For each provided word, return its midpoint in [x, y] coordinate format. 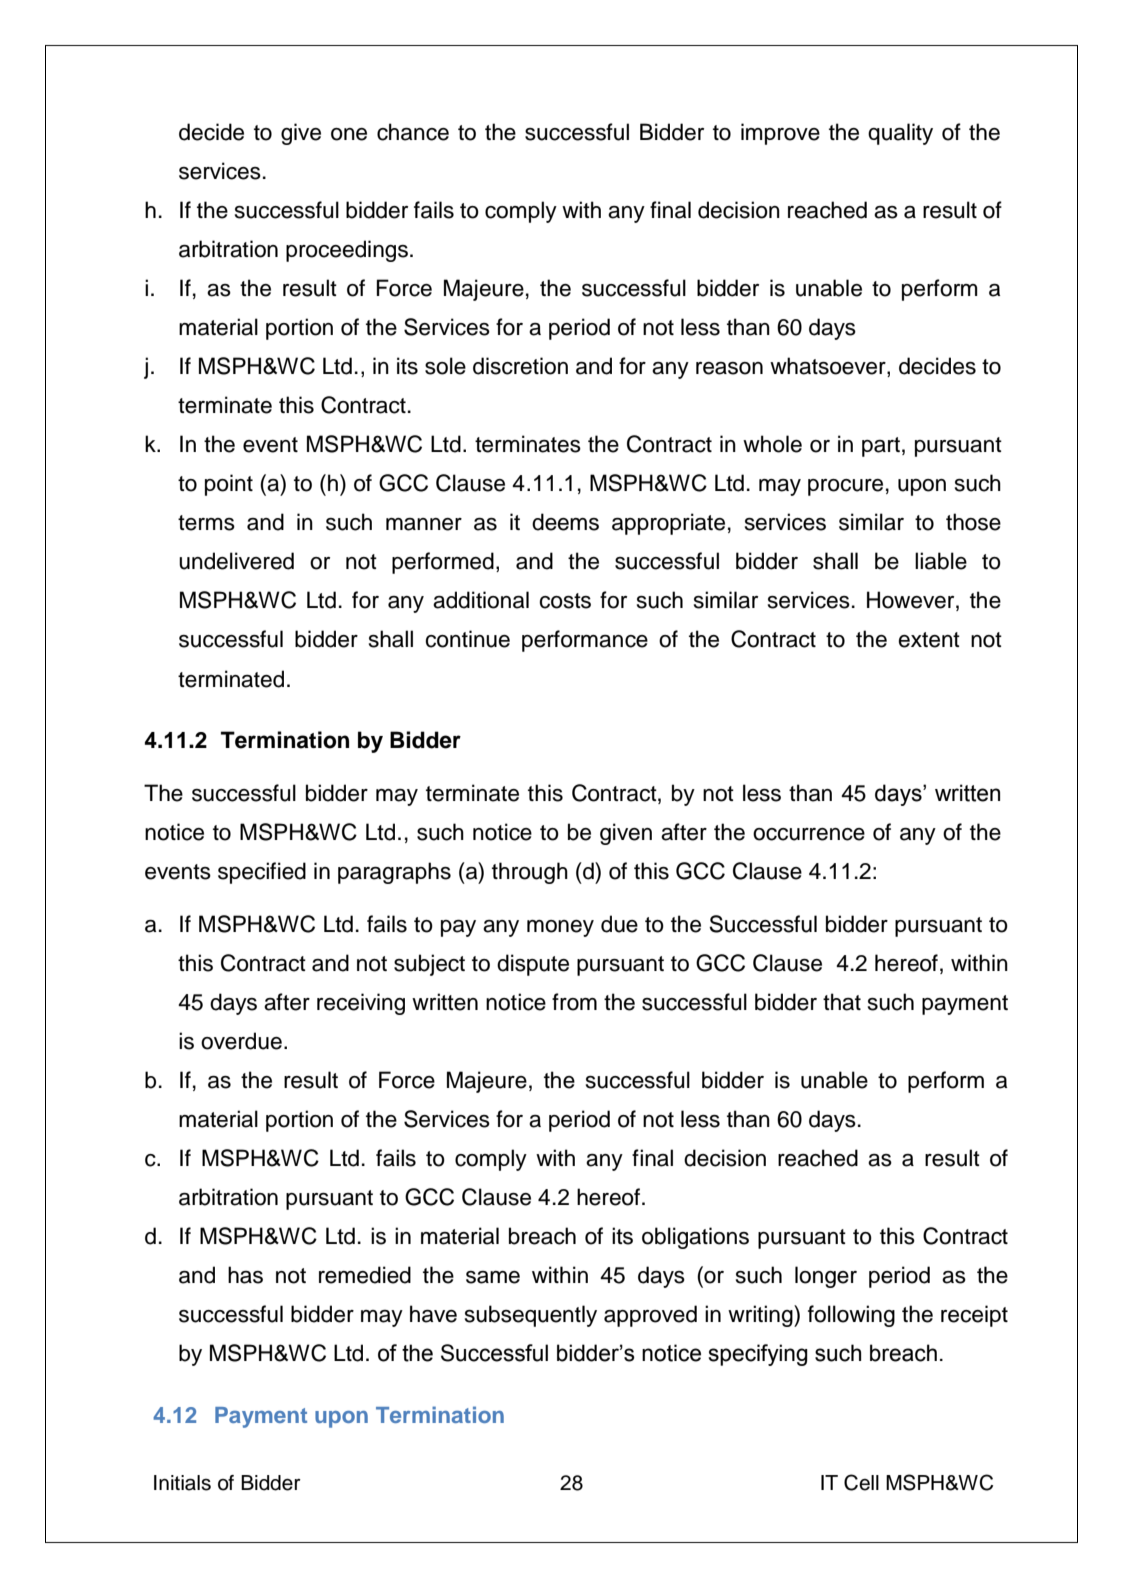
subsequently [531, 1316]
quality [900, 134]
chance [413, 132]
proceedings [347, 251]
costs [565, 601]
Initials [182, 1483]
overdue [241, 1041]
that [842, 1002]
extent [929, 640]
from [574, 1002]
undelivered [236, 561]
